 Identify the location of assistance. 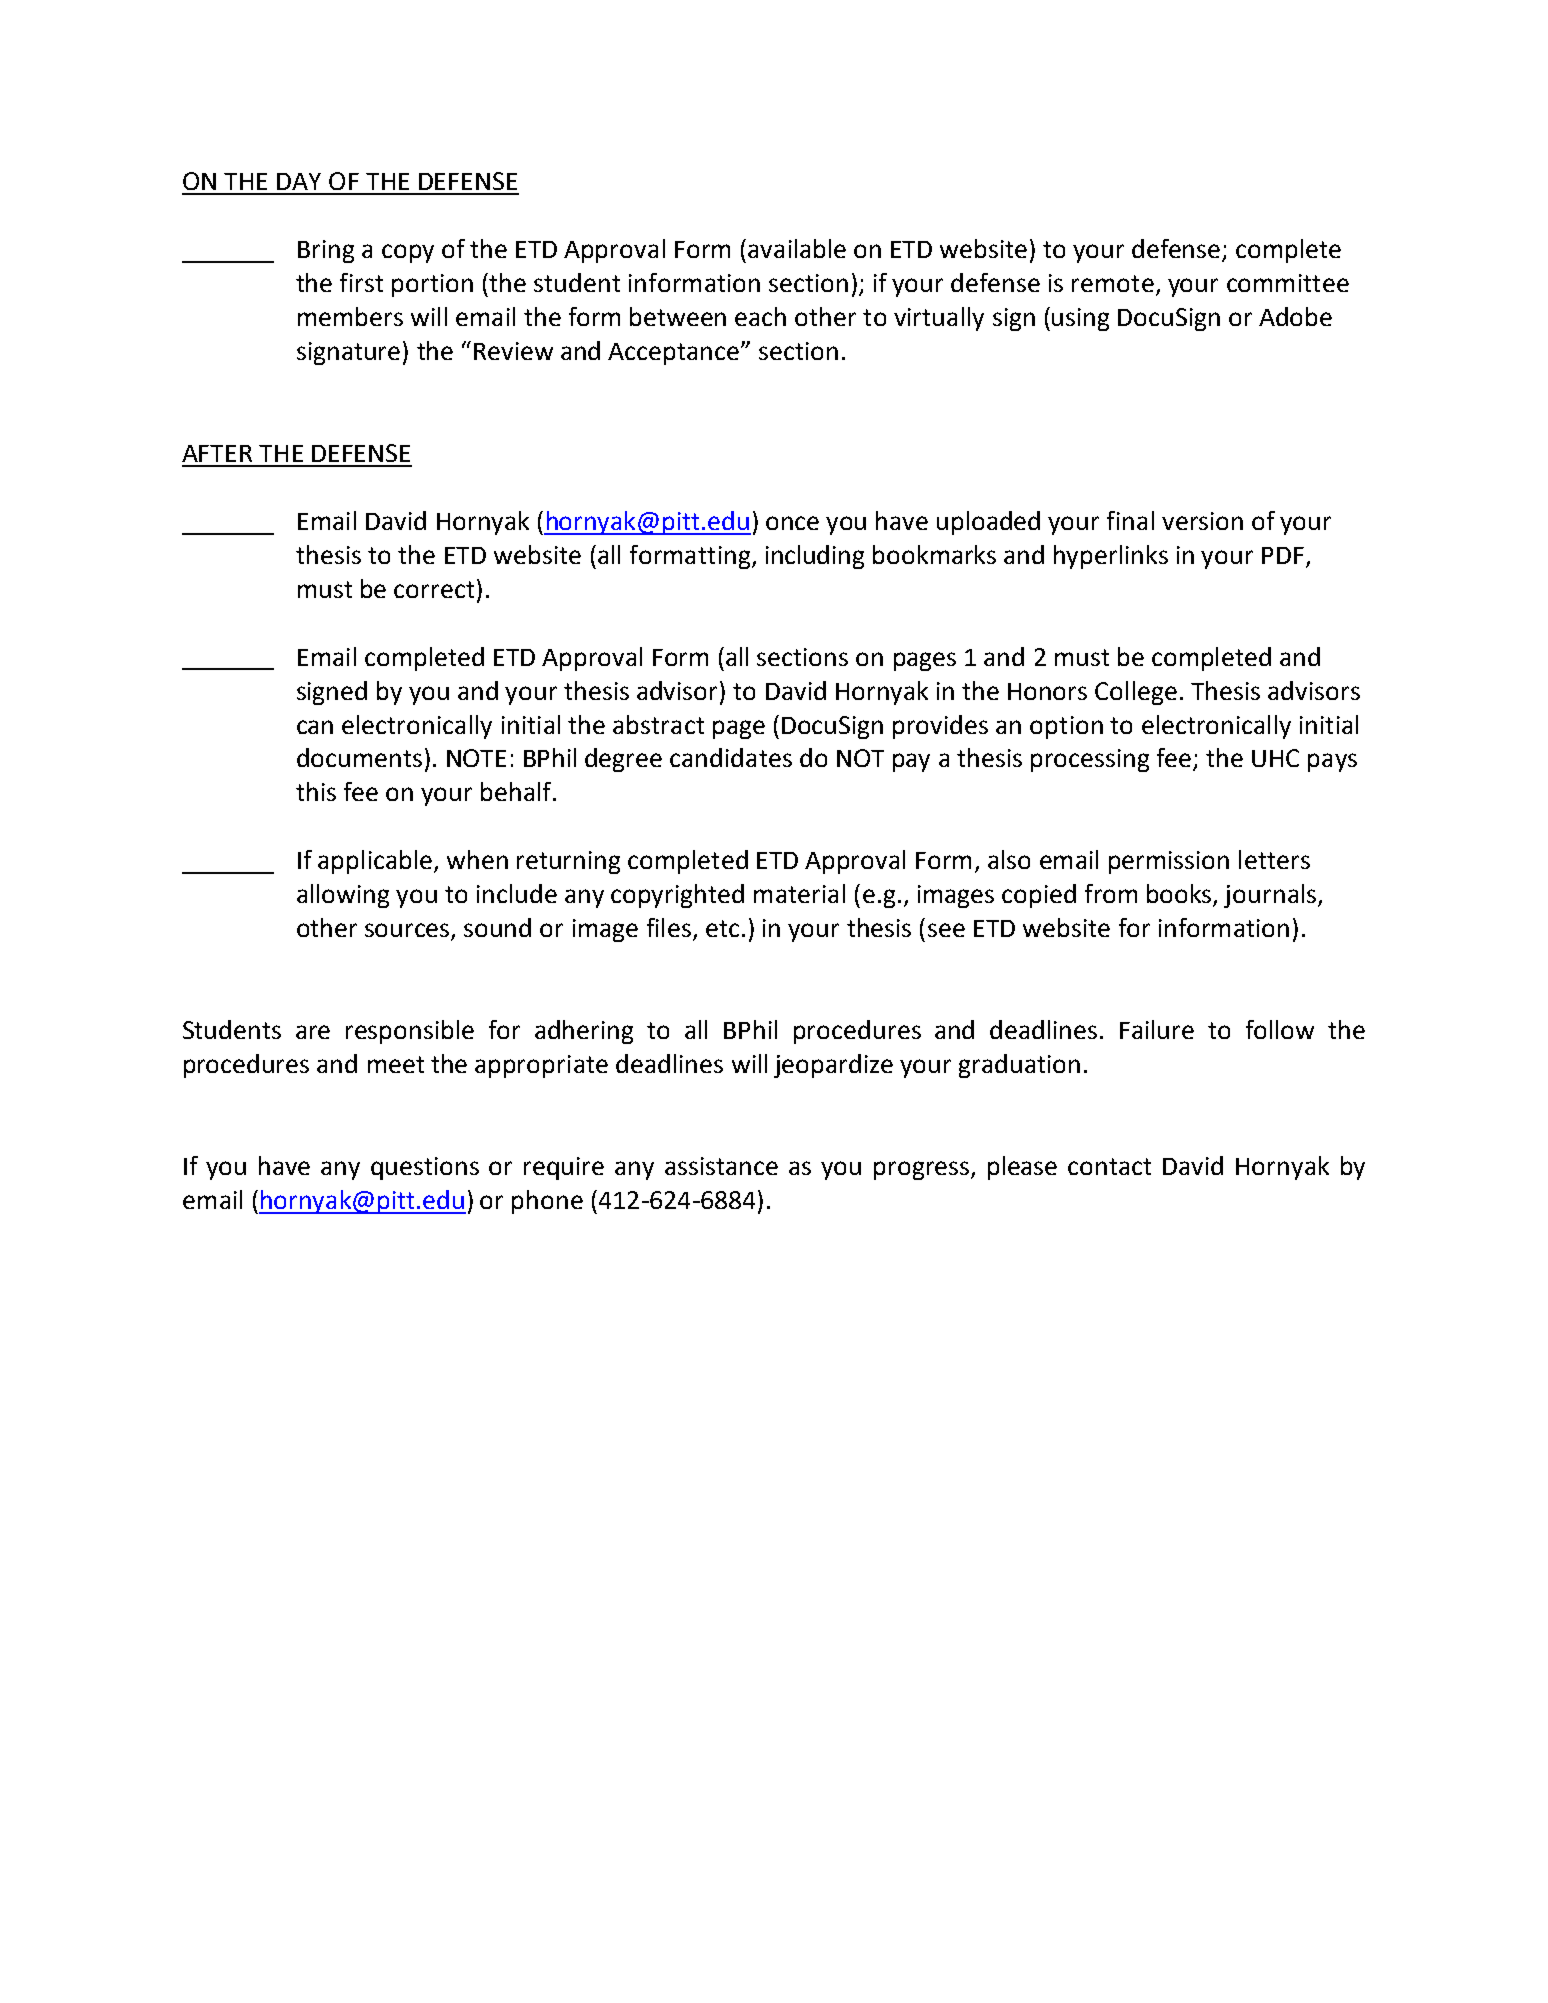
(721, 1166).
